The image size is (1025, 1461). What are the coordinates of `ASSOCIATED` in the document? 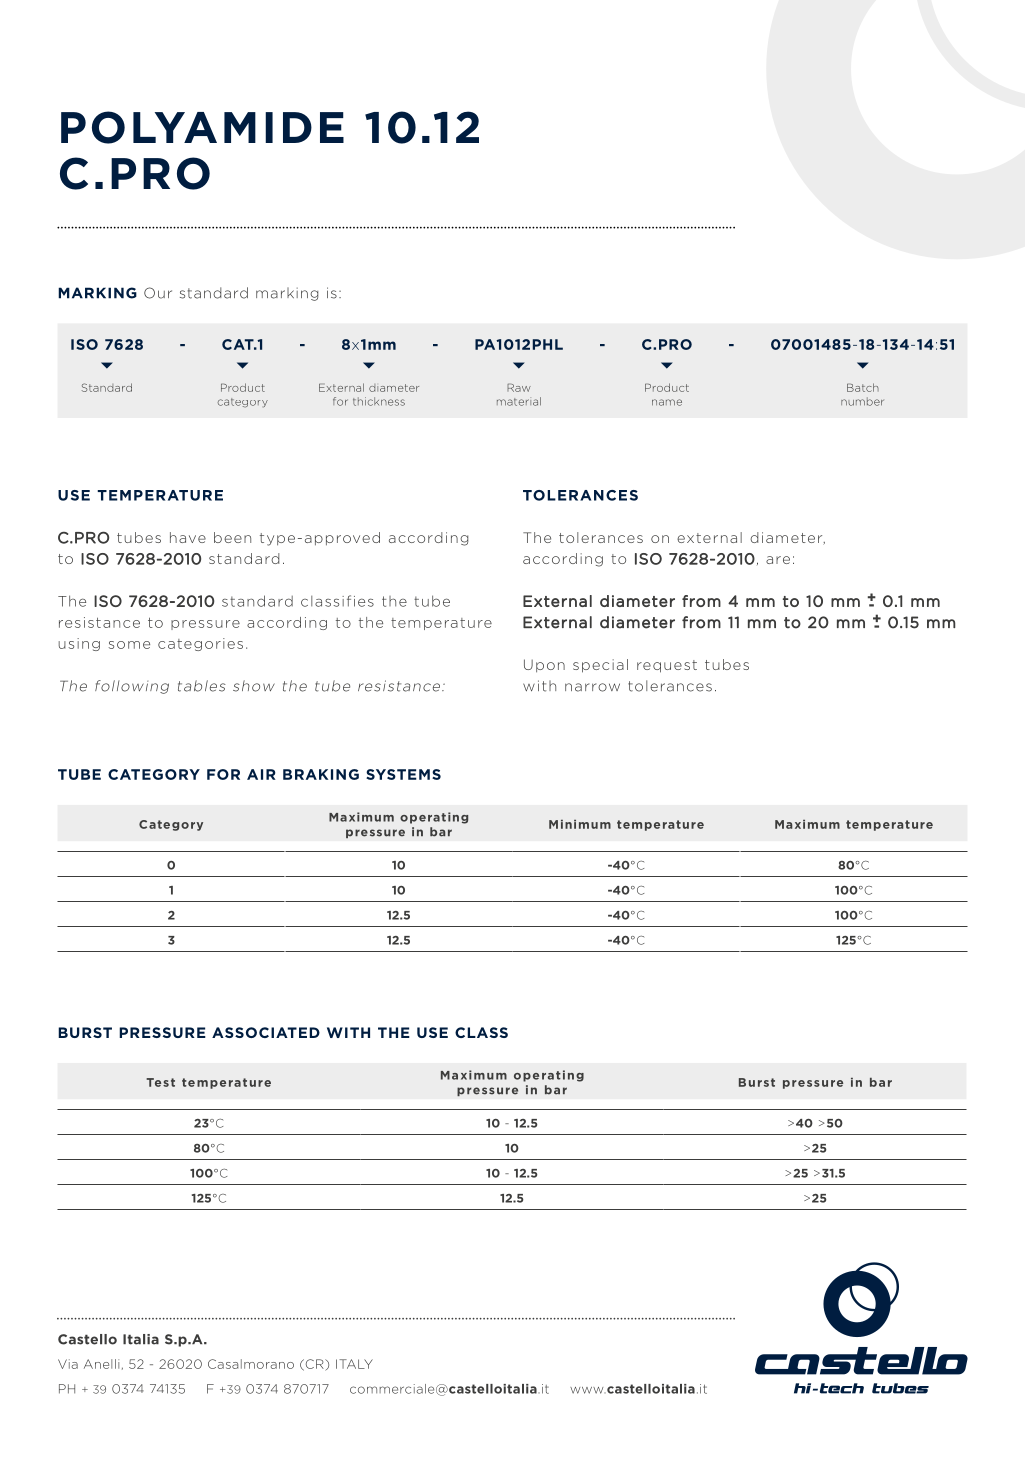 It's located at (266, 1032).
